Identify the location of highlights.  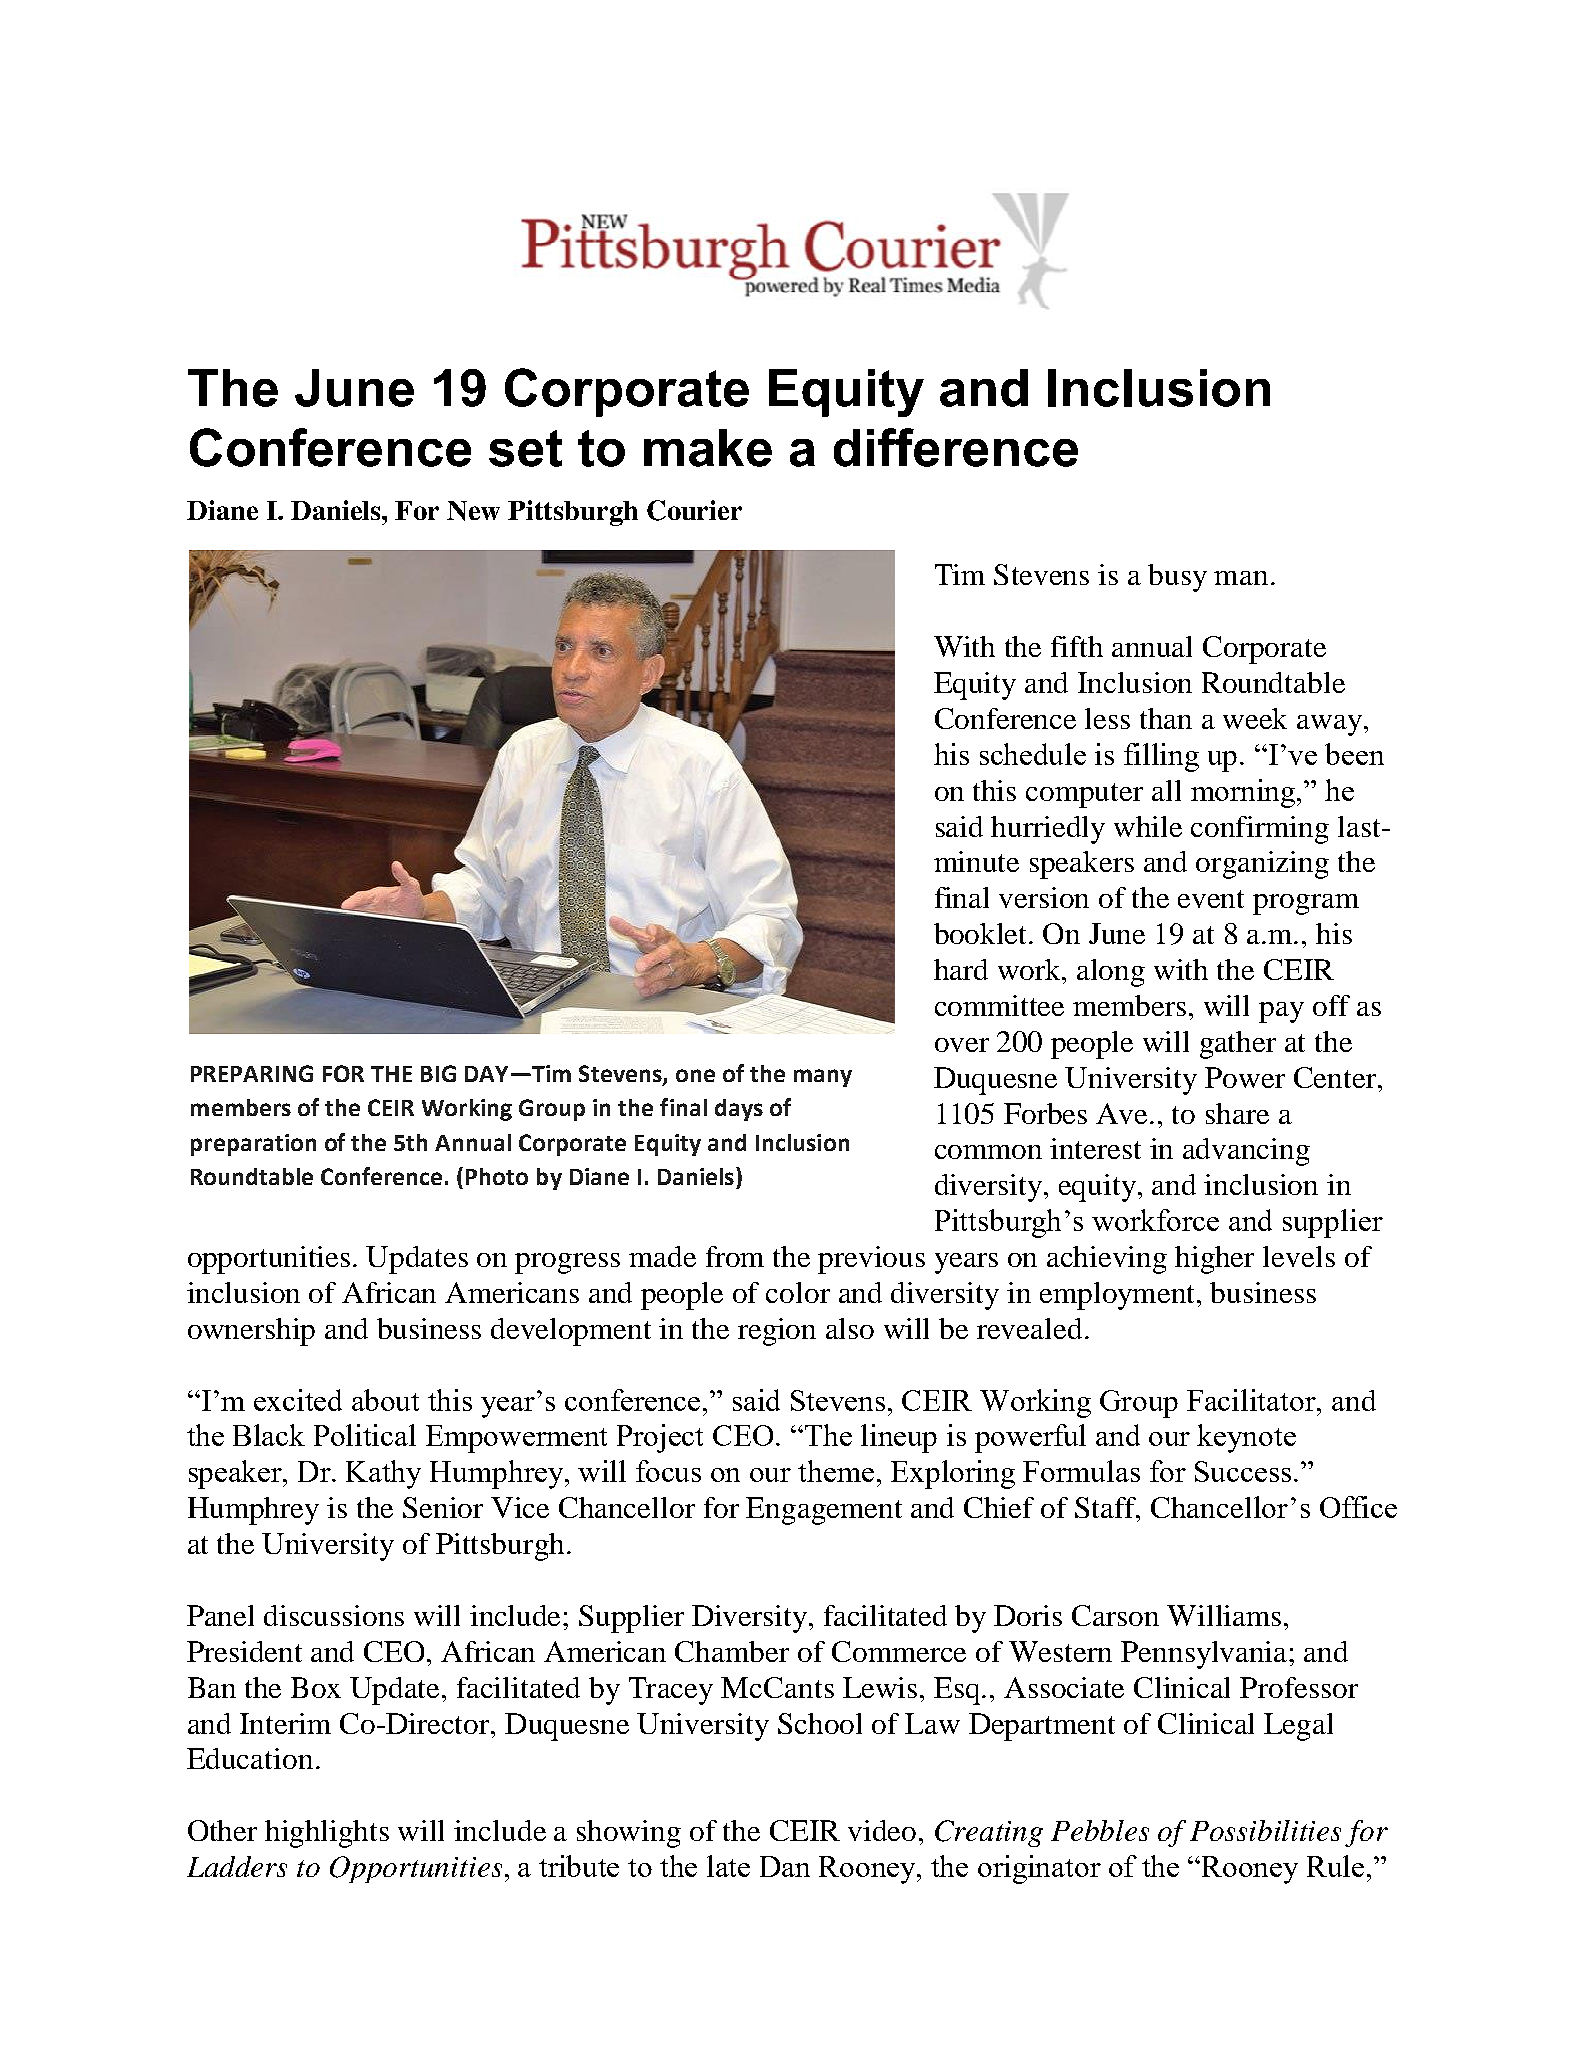
(327, 1834).
